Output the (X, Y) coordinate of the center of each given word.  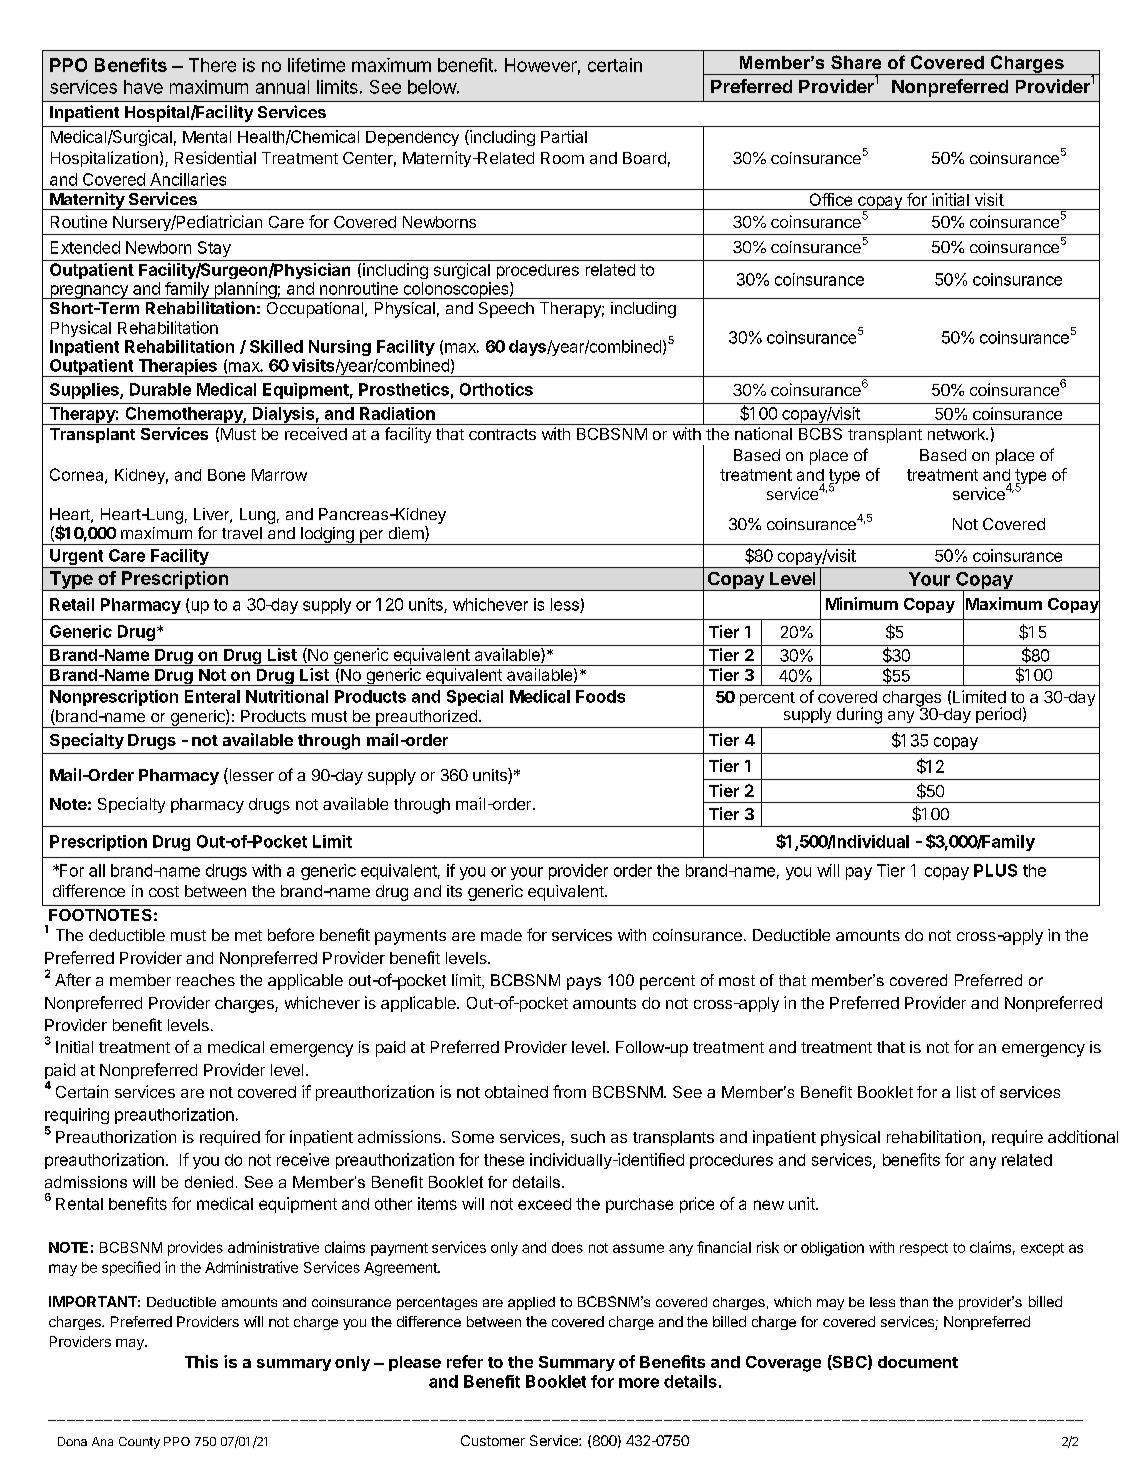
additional (1083, 1136)
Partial (564, 136)
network (957, 434)
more (639, 1383)
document (918, 1362)
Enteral (212, 696)
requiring (77, 1117)
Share (856, 62)
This (201, 1361)
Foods (600, 696)
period (998, 715)
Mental (207, 137)
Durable (160, 389)
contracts (502, 434)
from (569, 1091)
